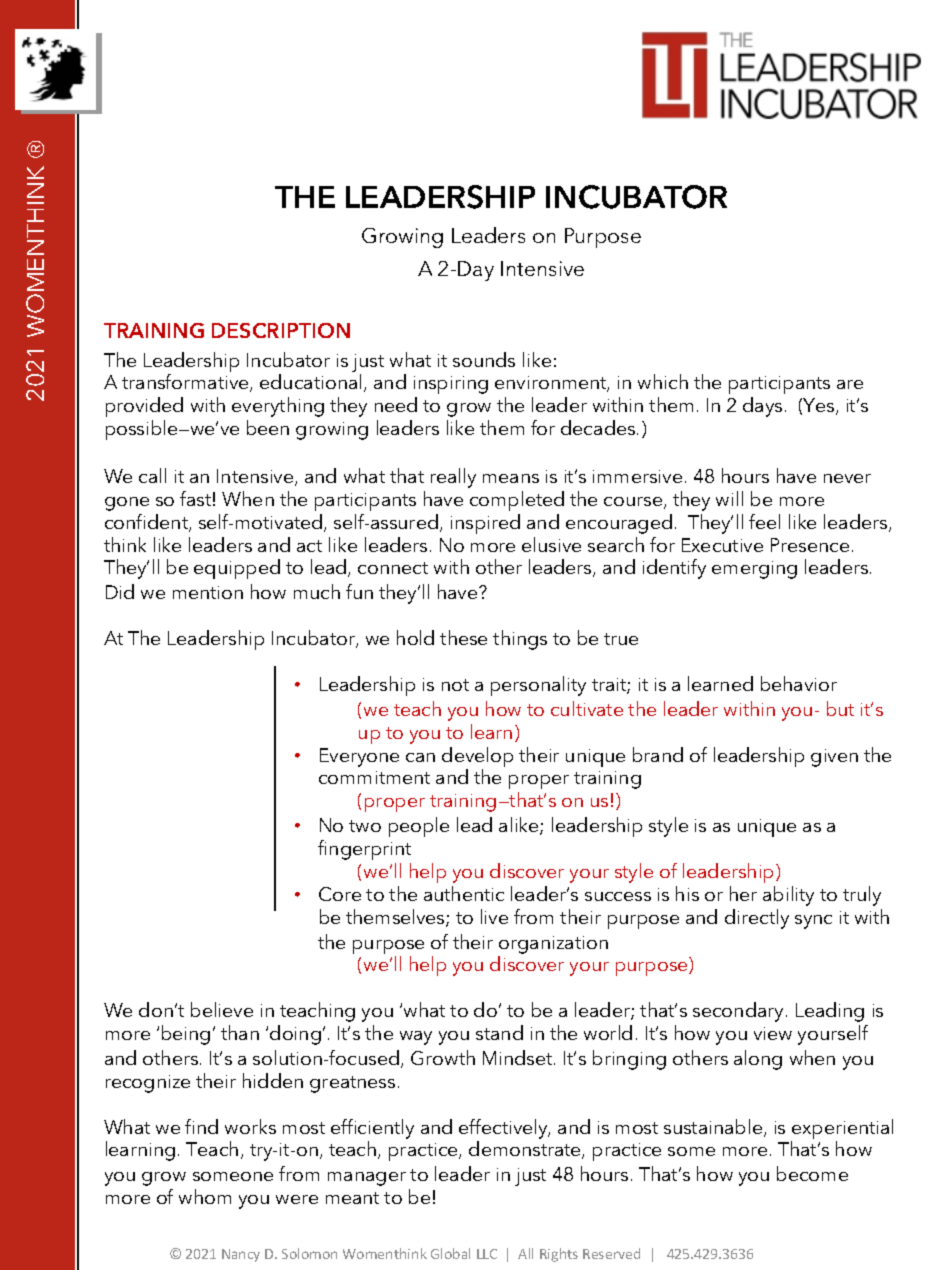 The width and height of the document is (952, 1270). Describe the element at coordinates (738, 1012) in the document. I see `secondary` at that location.
